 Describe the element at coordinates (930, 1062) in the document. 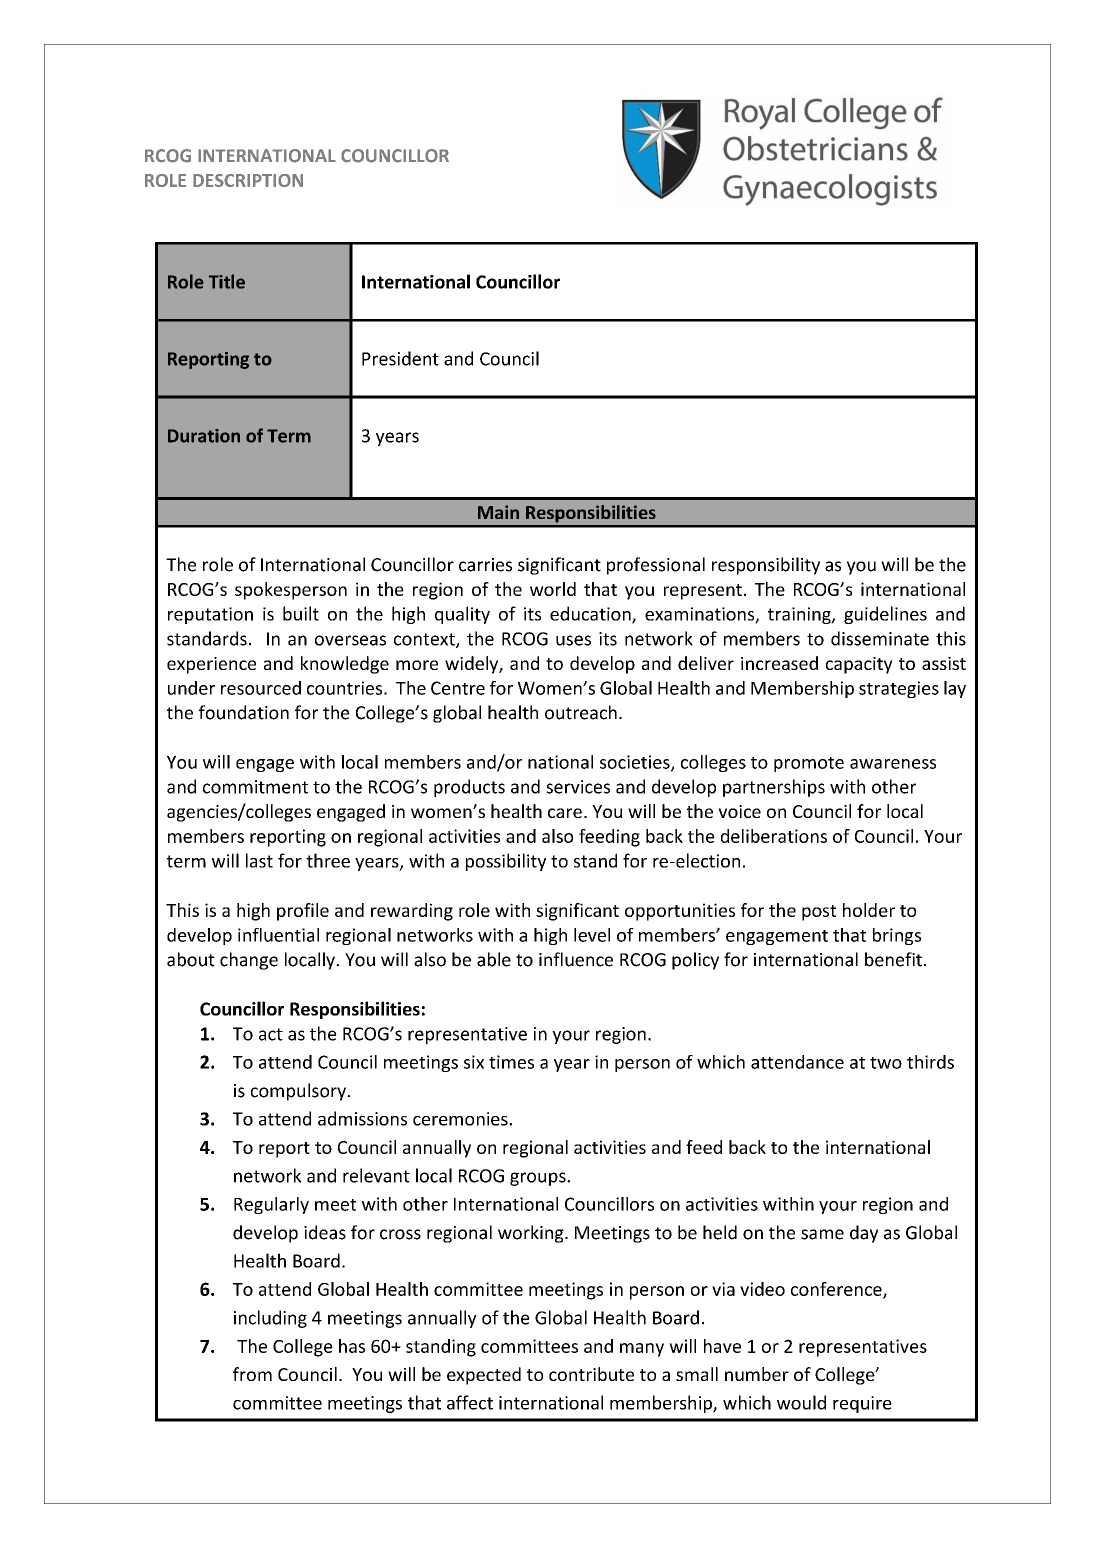

I see `thirds` at that location.
